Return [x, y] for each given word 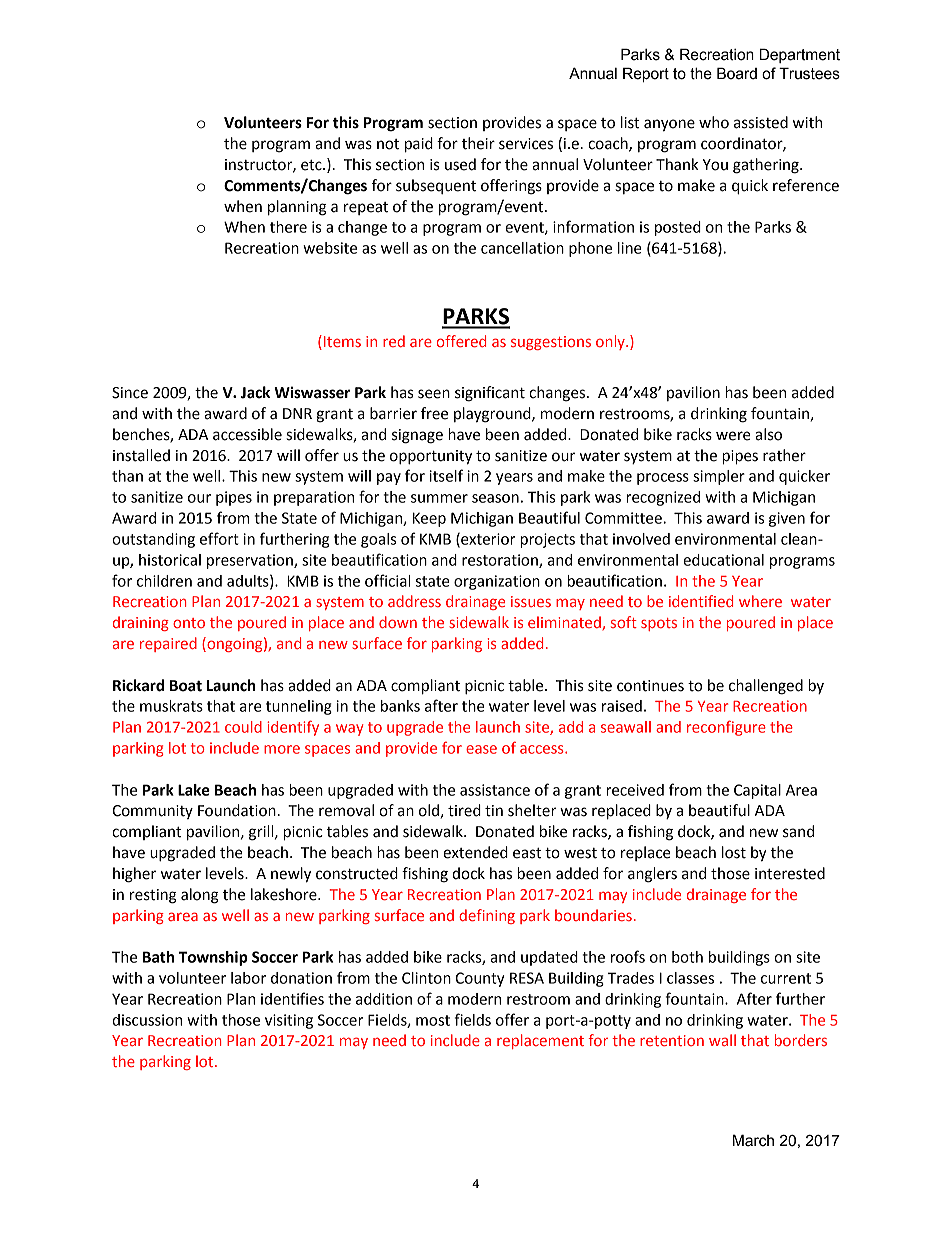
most [433, 1020]
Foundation [237, 810]
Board [737, 73]
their [478, 143]
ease [481, 749]
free [434, 413]
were [733, 436]
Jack [255, 392]
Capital [757, 791]
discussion [147, 1020]
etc [312, 165]
